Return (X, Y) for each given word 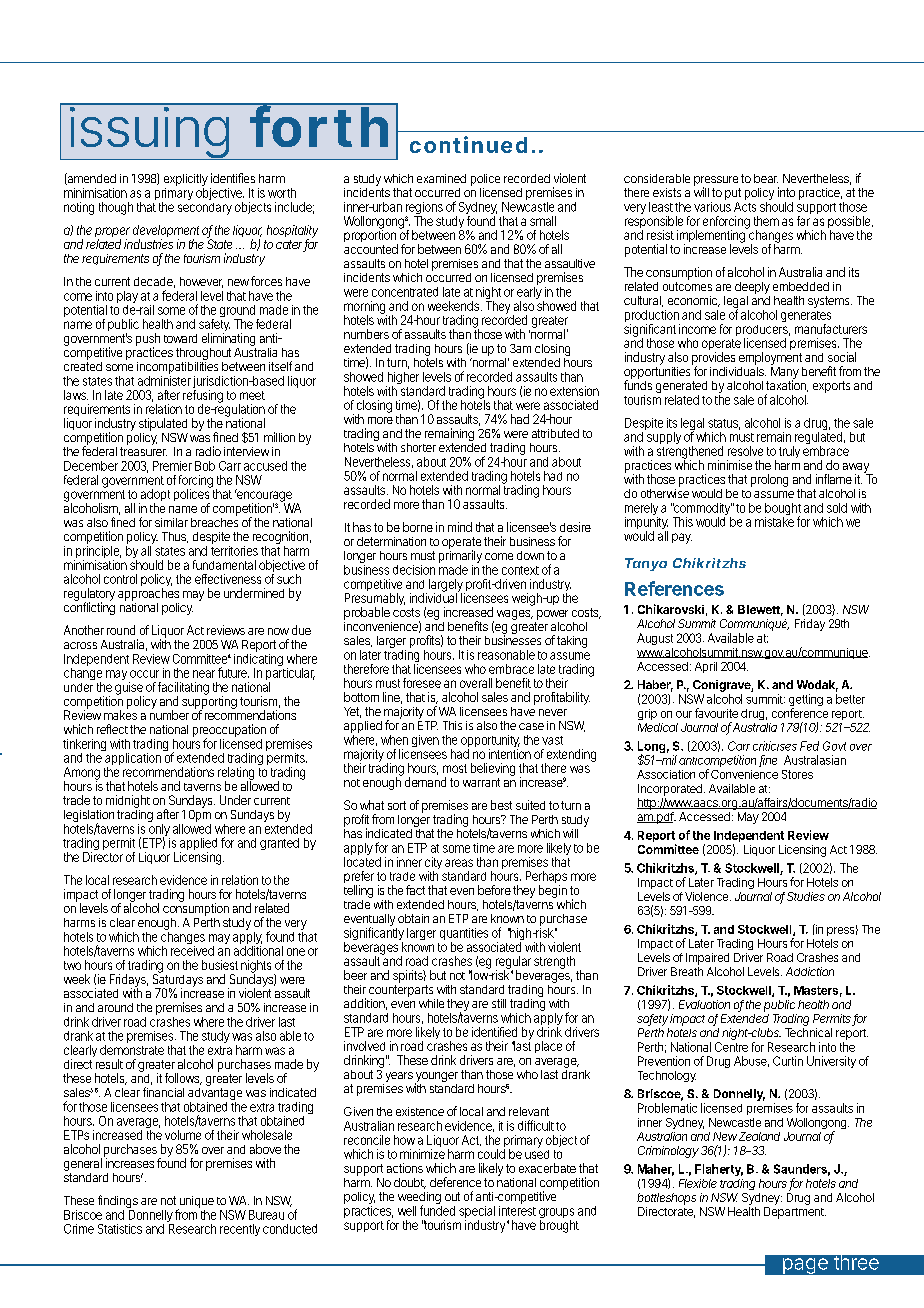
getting (806, 701)
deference (455, 1182)
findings (118, 1203)
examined (441, 178)
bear (766, 178)
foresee (422, 683)
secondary (205, 209)
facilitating (183, 689)
